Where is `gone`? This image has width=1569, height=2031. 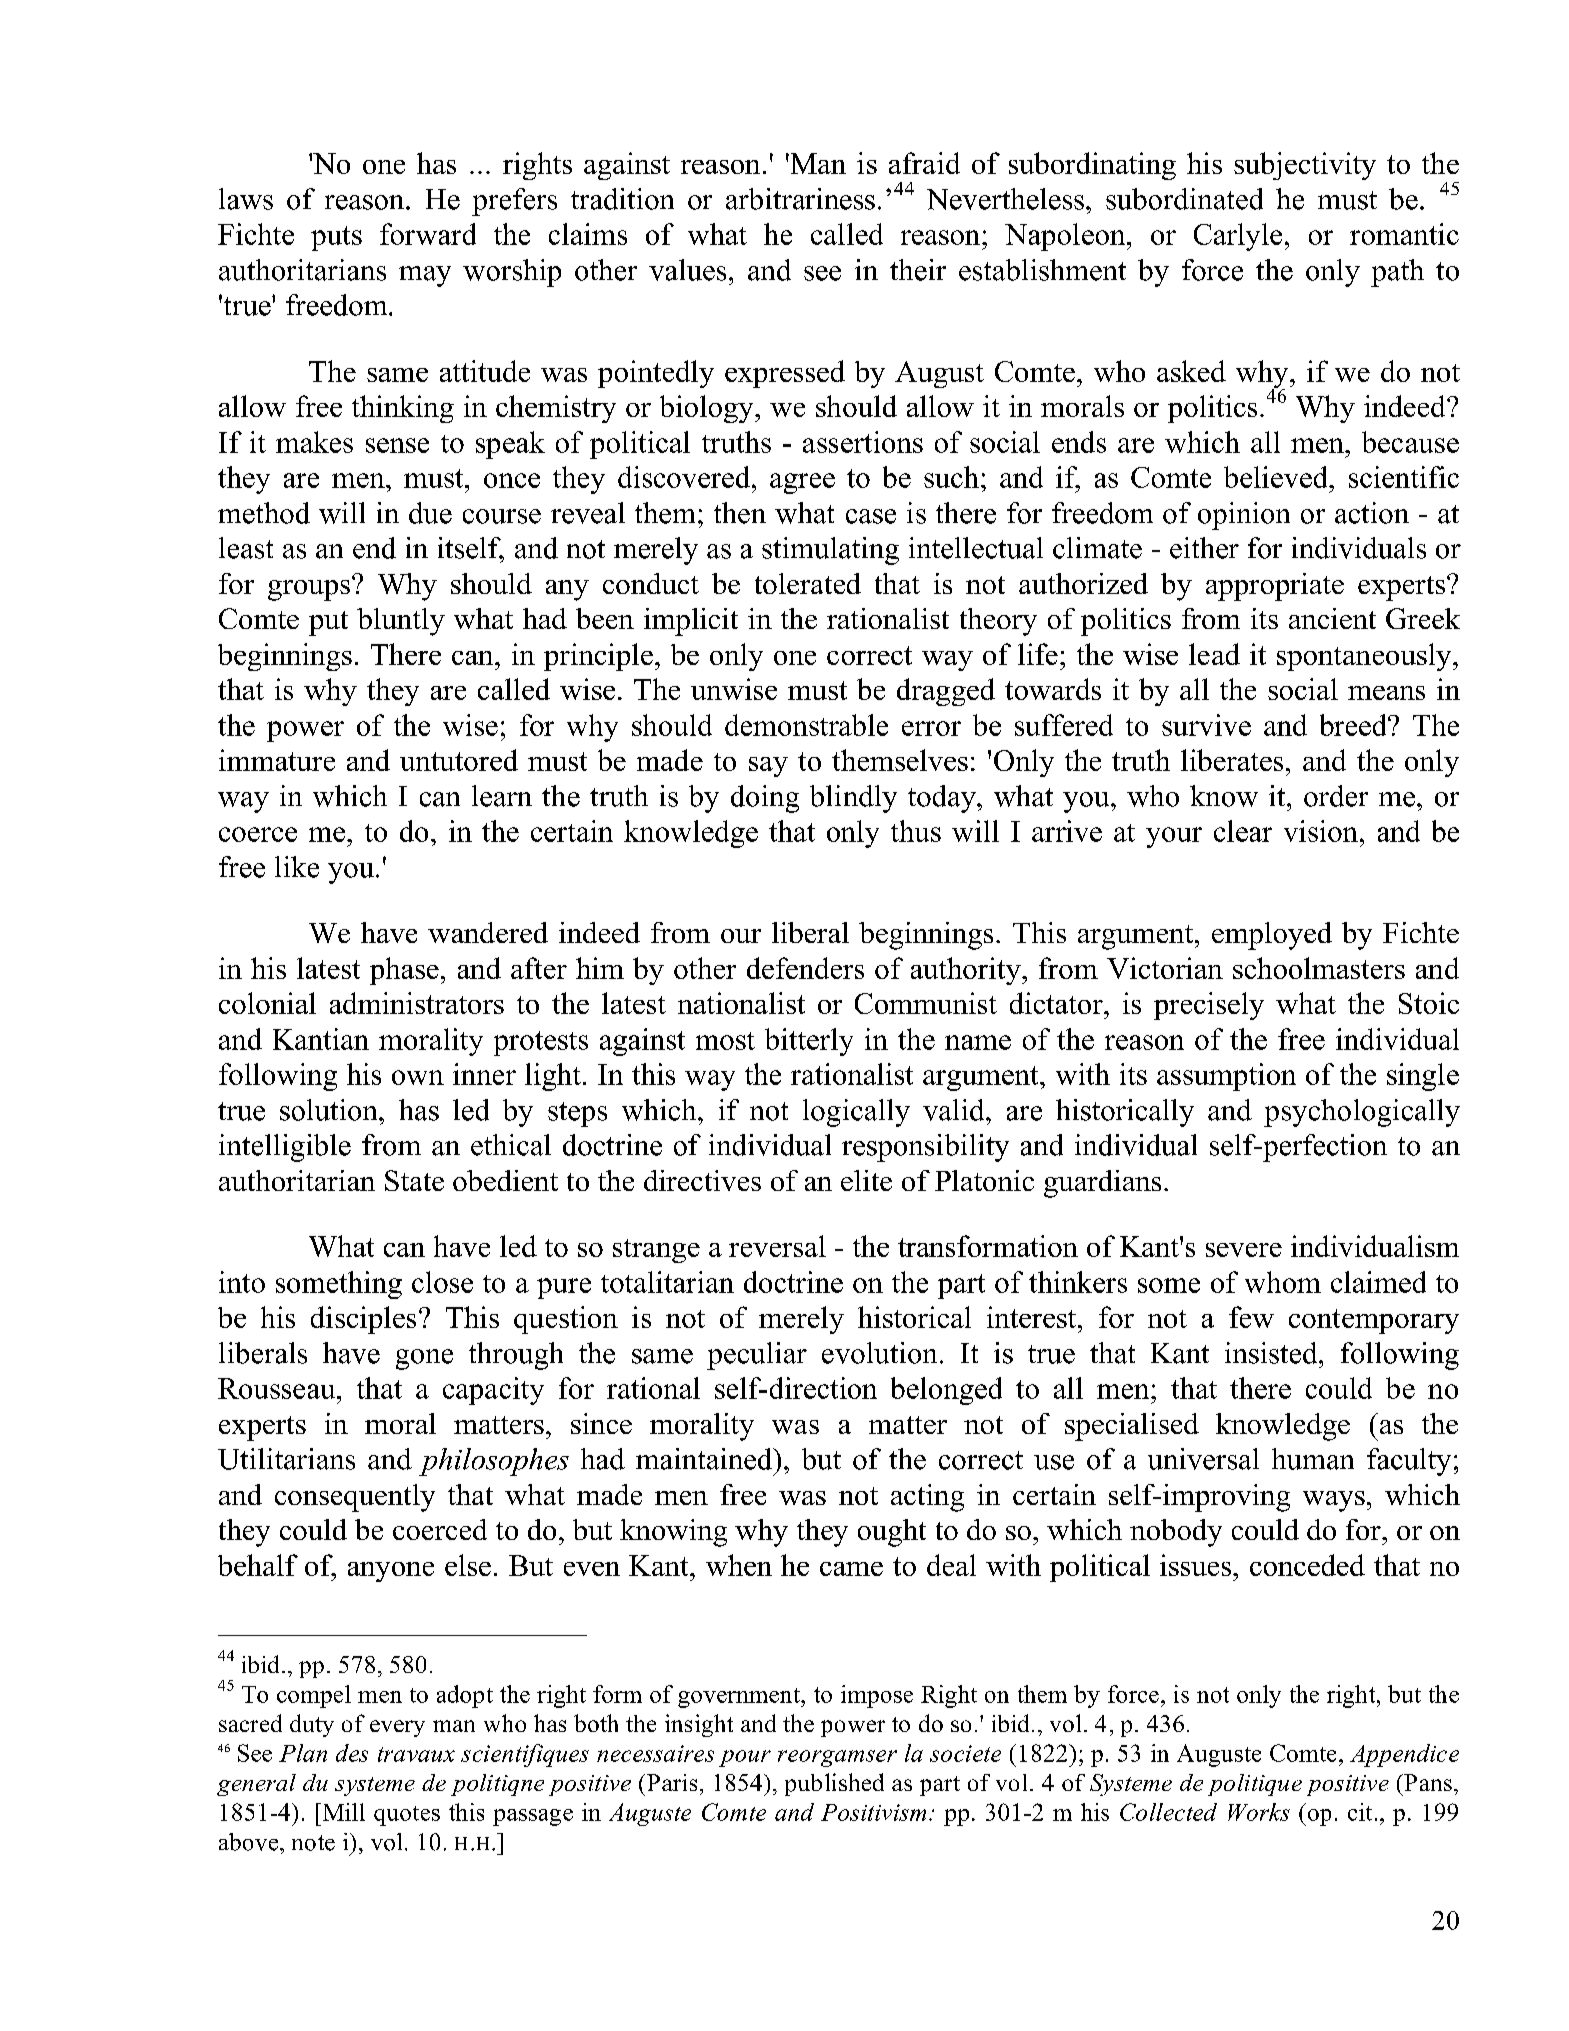 gone is located at coordinates (424, 1359).
